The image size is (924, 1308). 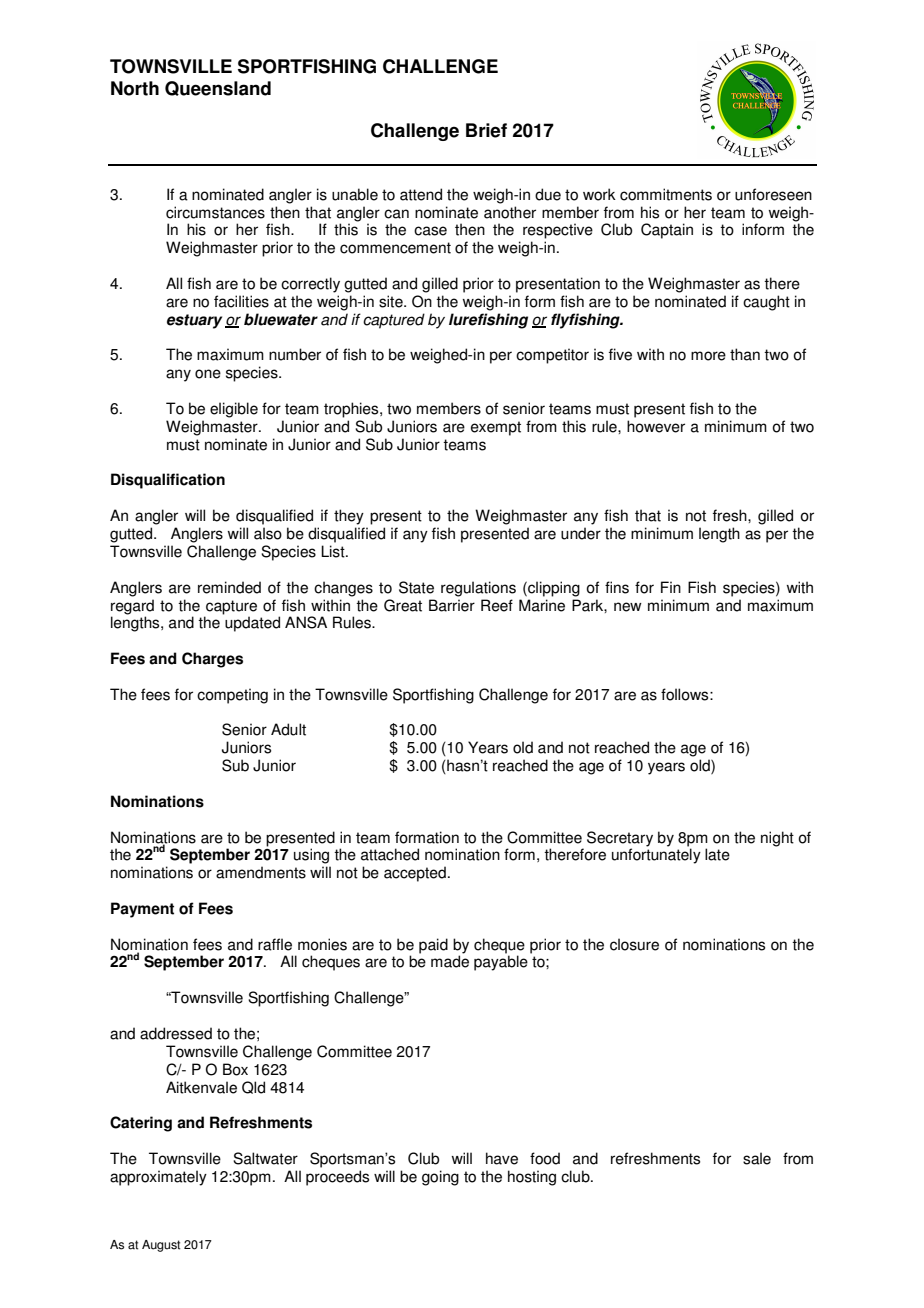 What do you see at coordinates (452, 605) in the page?
I see `Barrier` at bounding box center [452, 605].
